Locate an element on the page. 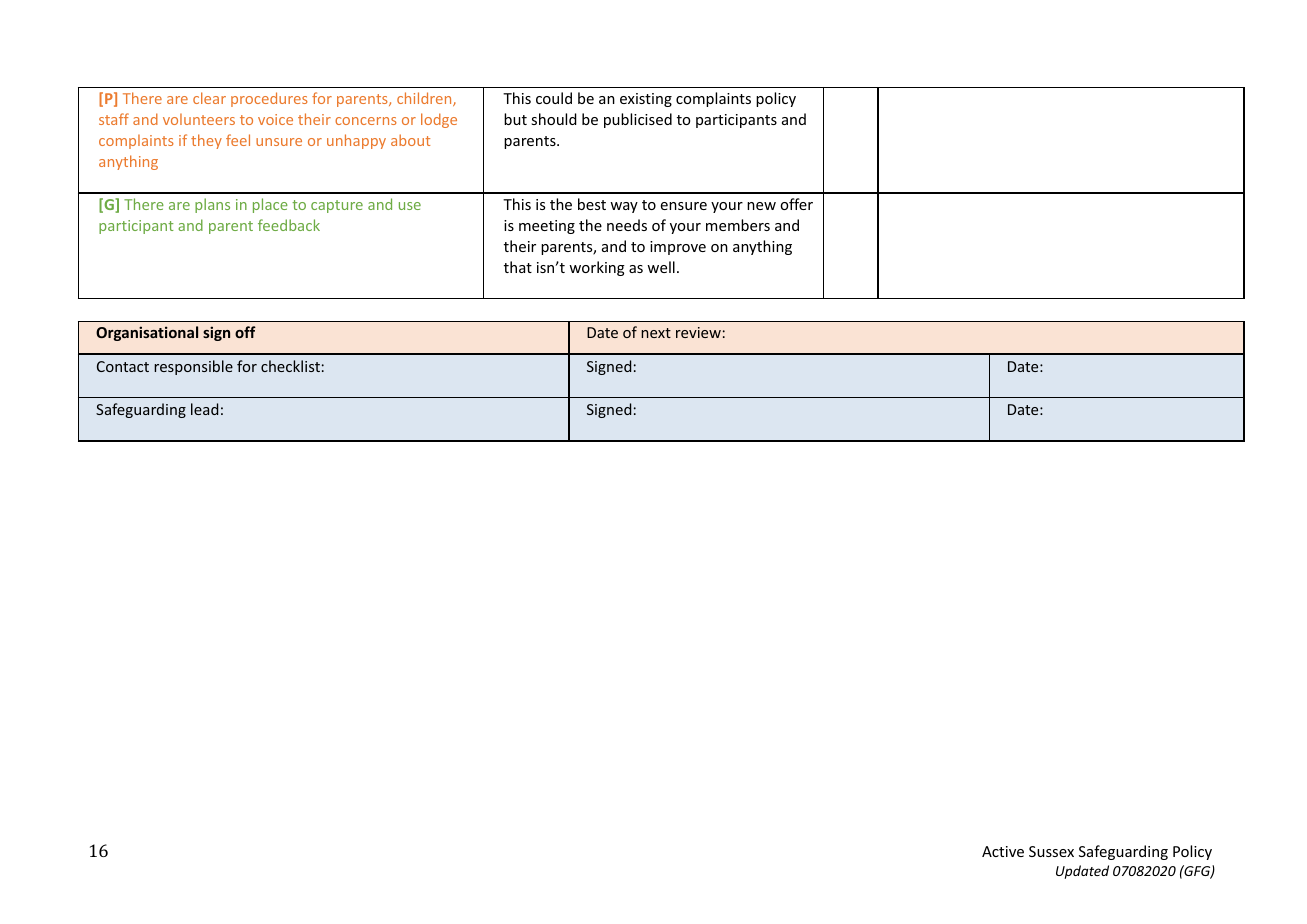 Image resolution: width=1307 pixels, height=924 pixels. lead is located at coordinates (204, 409).
